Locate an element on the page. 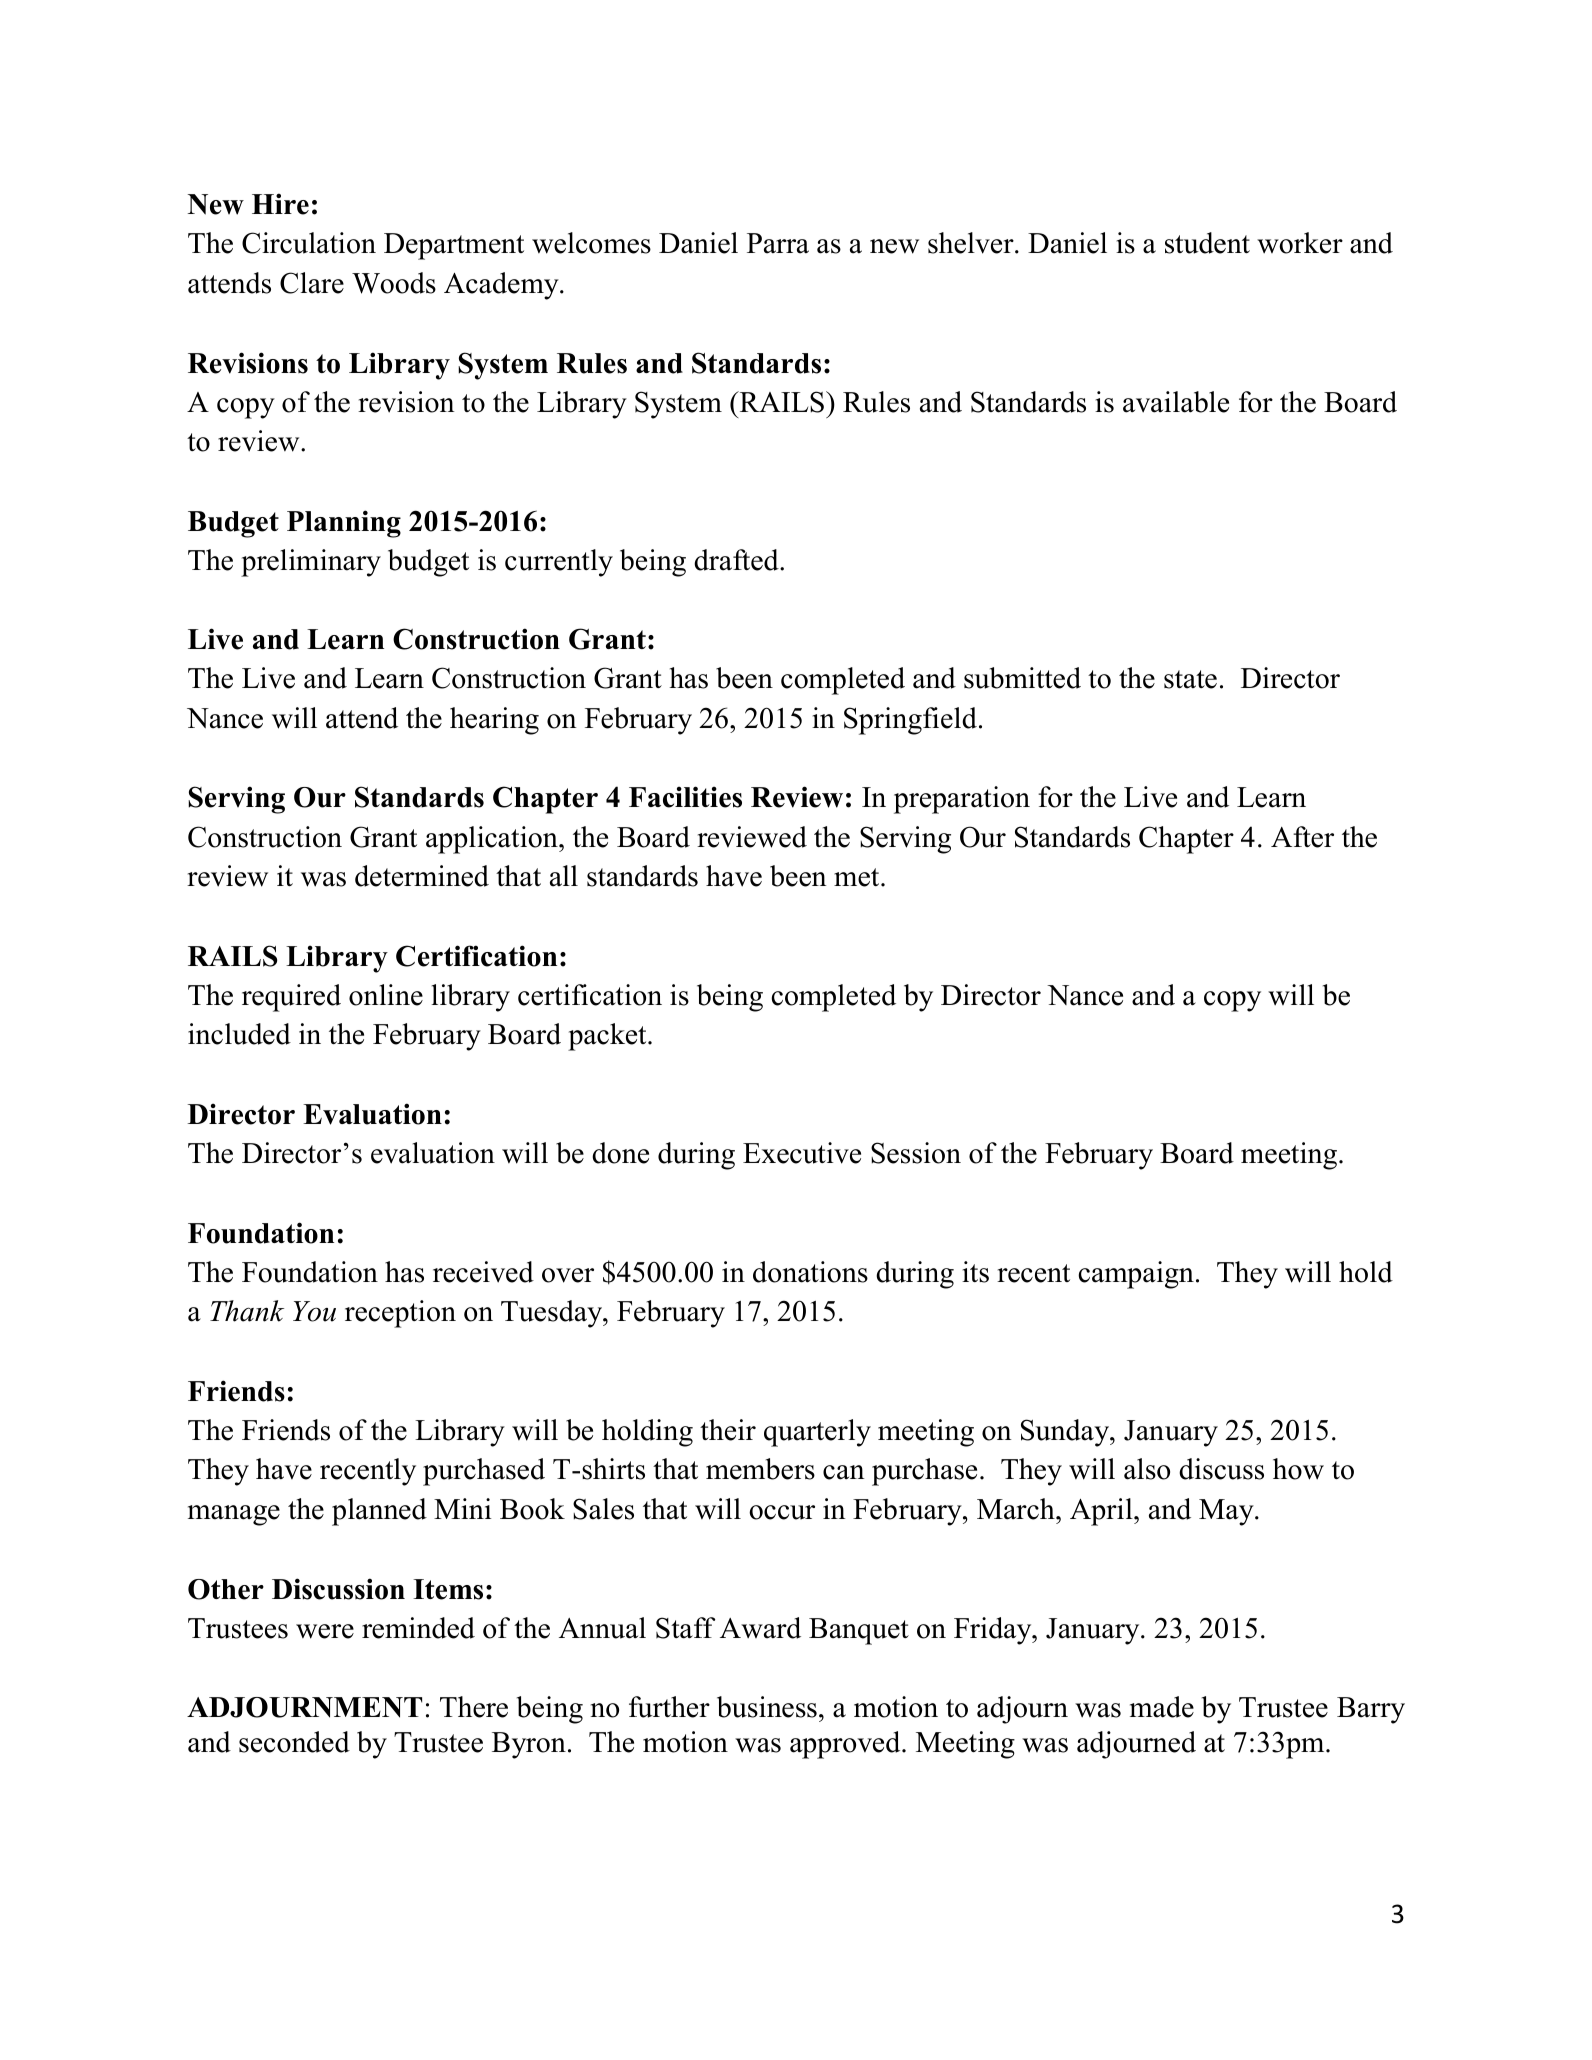 The image size is (1592, 2060). reception is located at coordinates (400, 1314).
